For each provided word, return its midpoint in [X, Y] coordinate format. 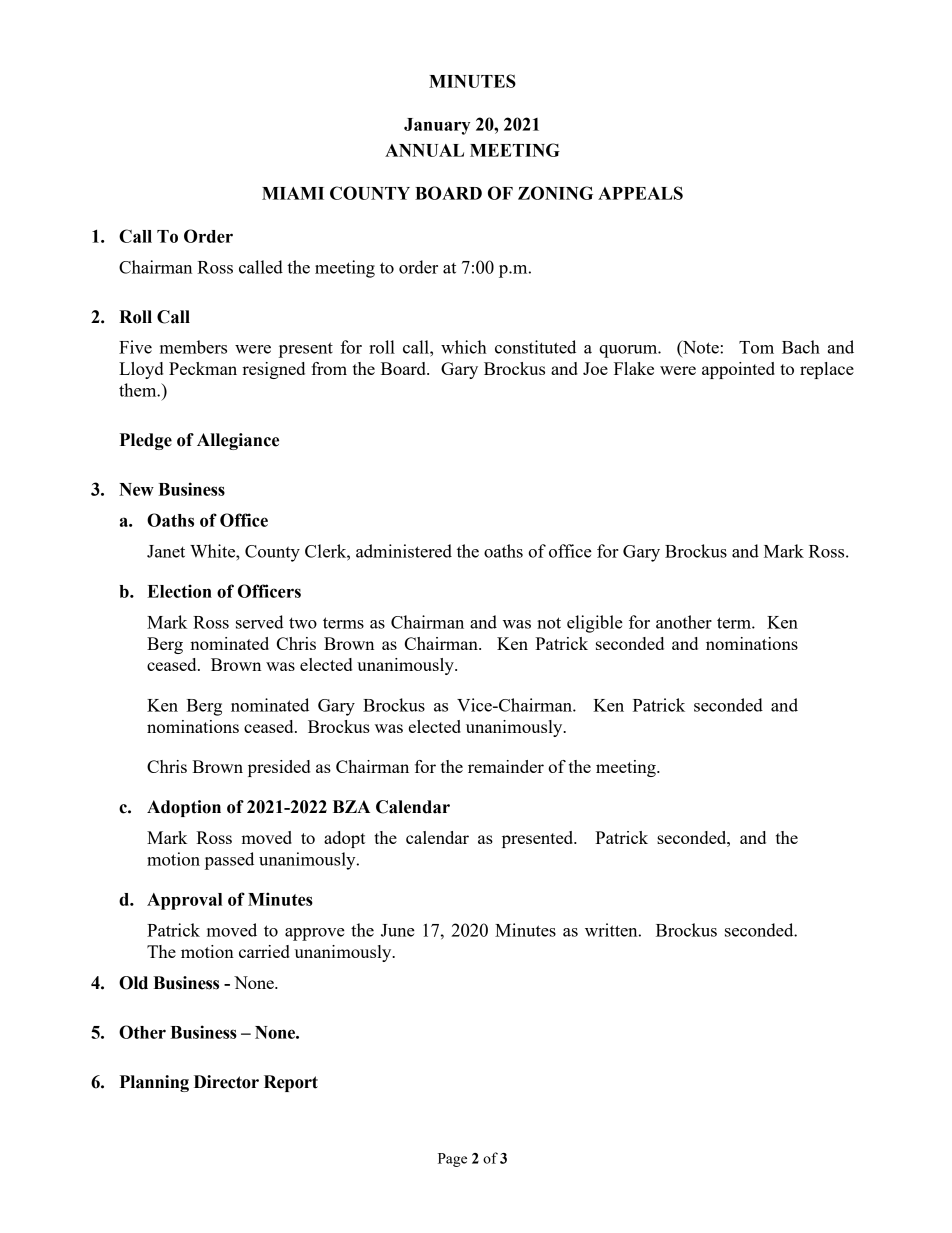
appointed [738, 370]
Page [452, 1160]
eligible [595, 624]
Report [291, 1083]
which [464, 347]
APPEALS [640, 193]
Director [226, 1082]
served [260, 622]
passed [229, 861]
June [398, 930]
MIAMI [293, 193]
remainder [506, 766]
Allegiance [238, 441]
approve [315, 934]
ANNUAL [424, 150]
